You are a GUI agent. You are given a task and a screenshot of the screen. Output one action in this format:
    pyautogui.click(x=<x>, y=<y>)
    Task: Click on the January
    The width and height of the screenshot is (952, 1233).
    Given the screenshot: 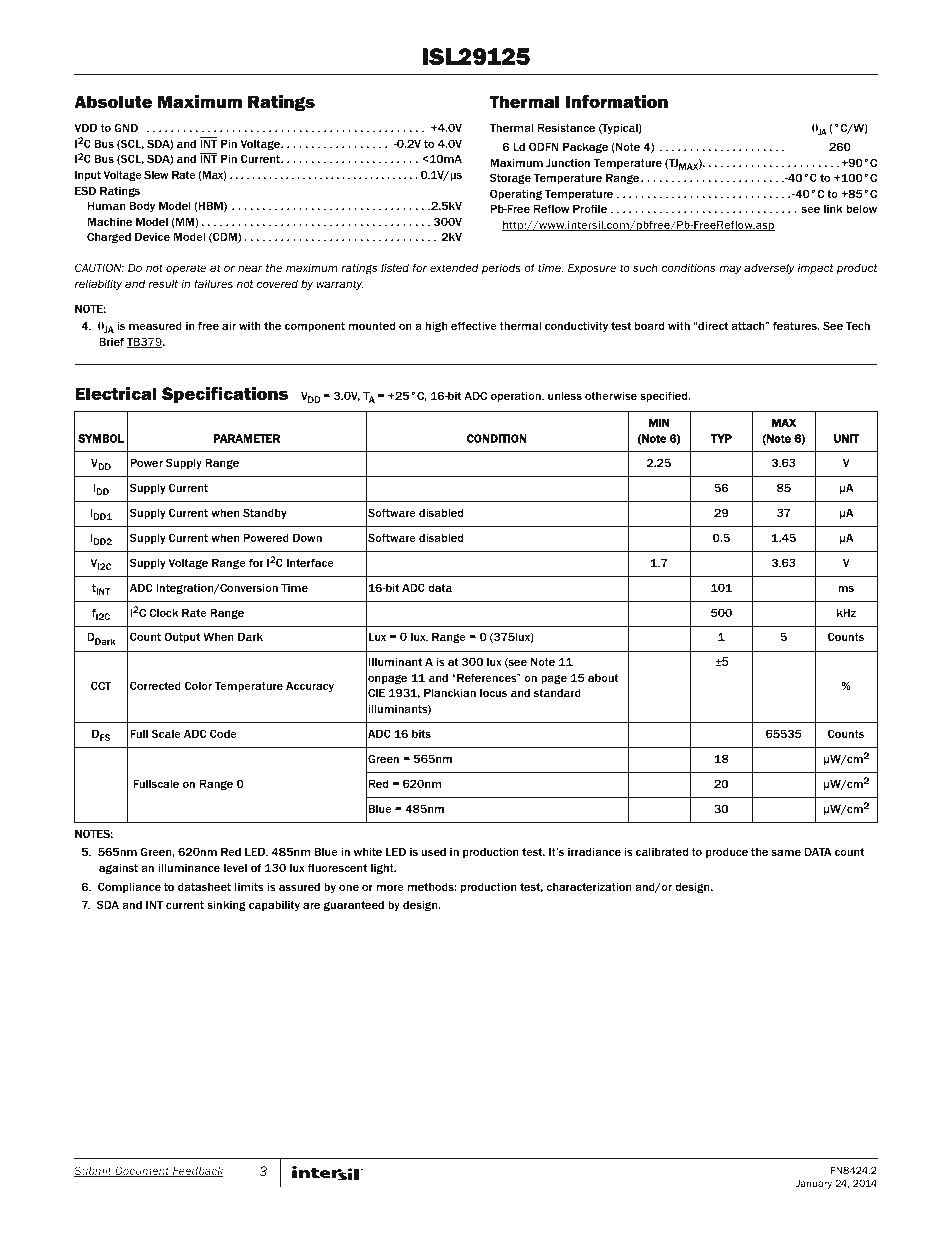 What is the action you would take?
    pyautogui.click(x=814, y=1184)
